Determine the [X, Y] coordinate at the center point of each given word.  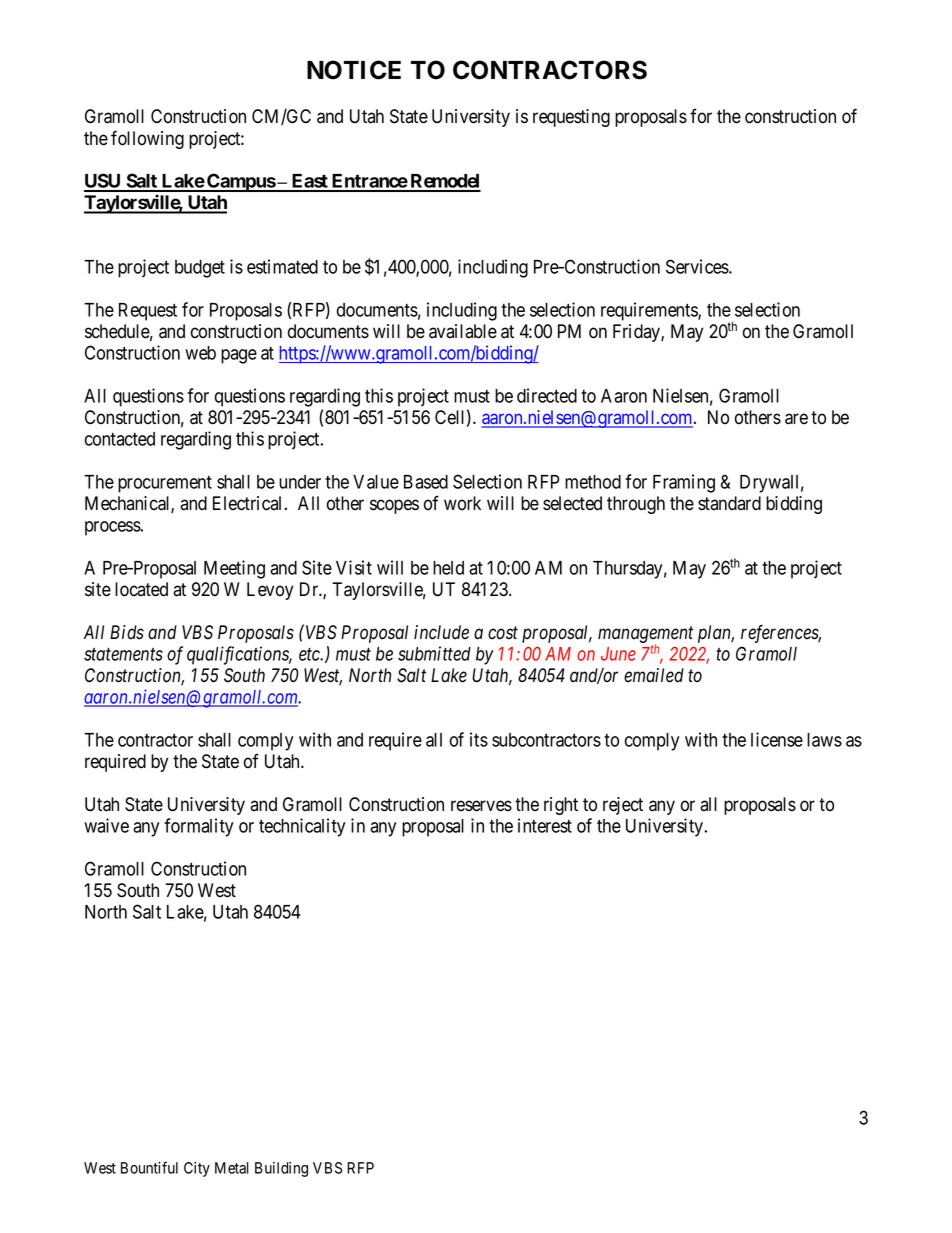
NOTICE [354, 70]
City [197, 1169]
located [141, 589]
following [147, 139]
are [796, 419]
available [463, 331]
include [441, 632]
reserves [481, 806]
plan [716, 634]
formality [198, 827]
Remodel [444, 182]
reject [623, 806]
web [200, 353]
